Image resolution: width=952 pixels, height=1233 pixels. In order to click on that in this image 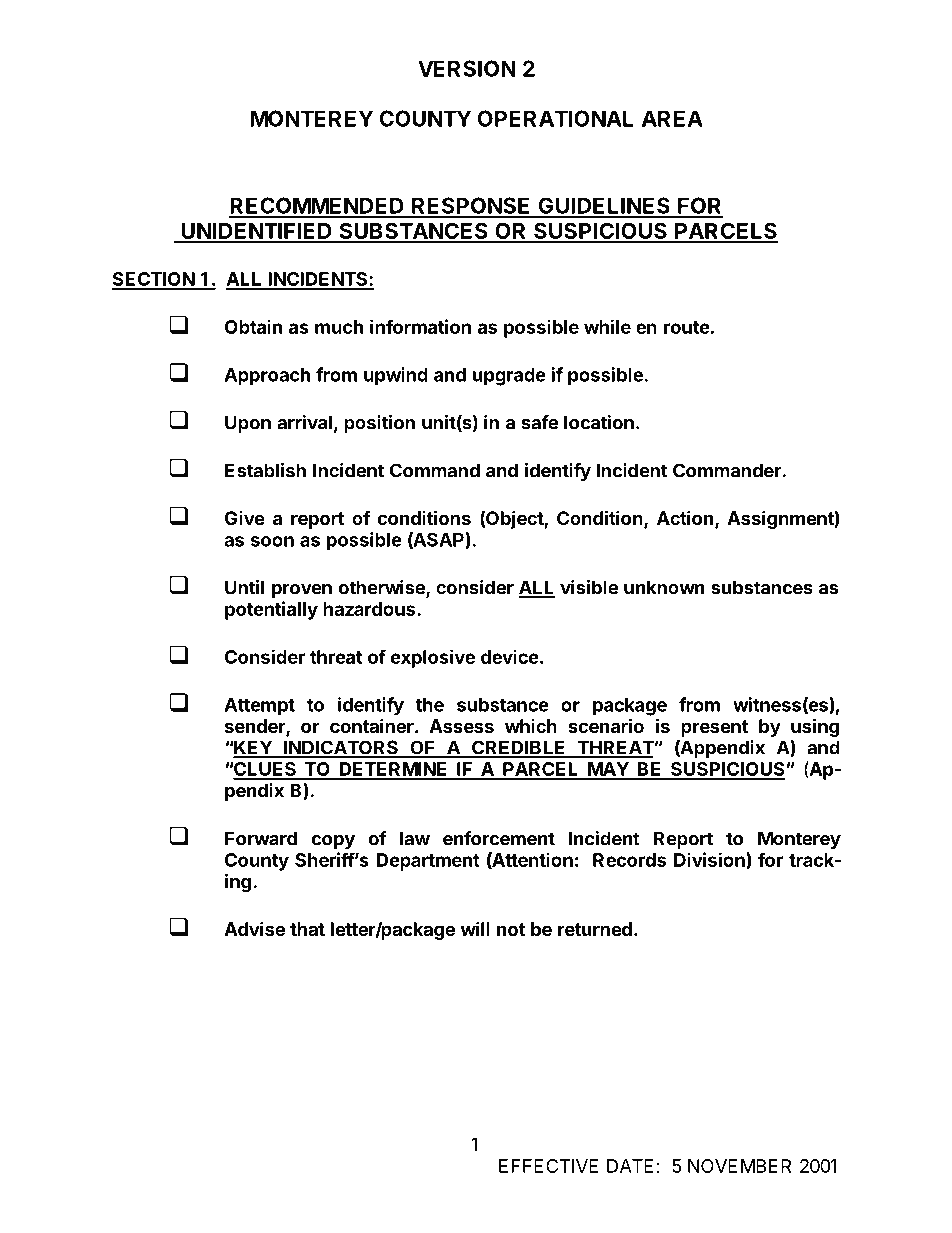, I will do `click(307, 929)`.
